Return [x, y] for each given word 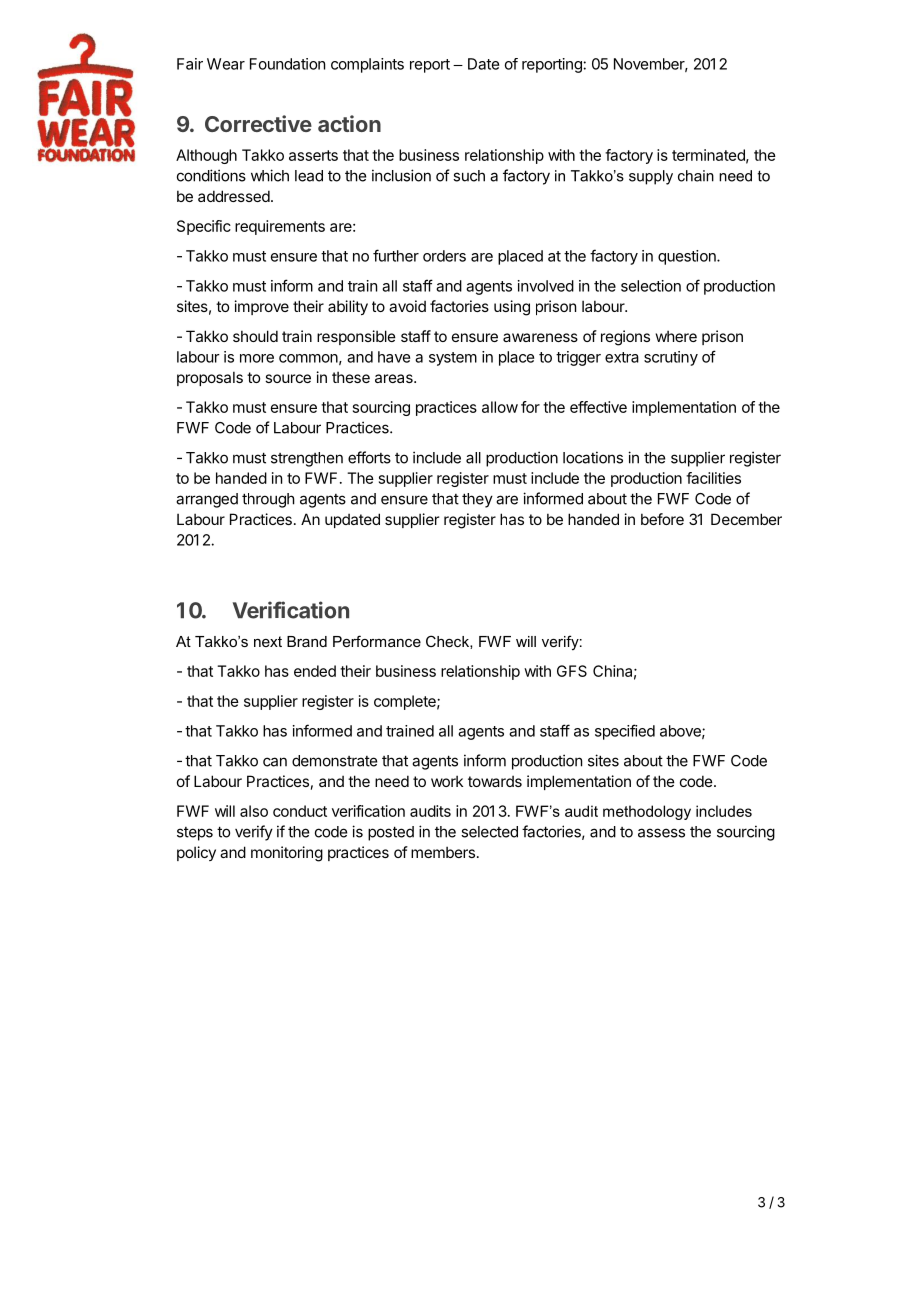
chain [696, 176]
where [676, 336]
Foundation [287, 64]
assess [661, 833]
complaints [367, 65]
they [477, 500]
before [662, 519]
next [268, 641]
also [254, 811]
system [453, 359]
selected [489, 832]
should [255, 336]
